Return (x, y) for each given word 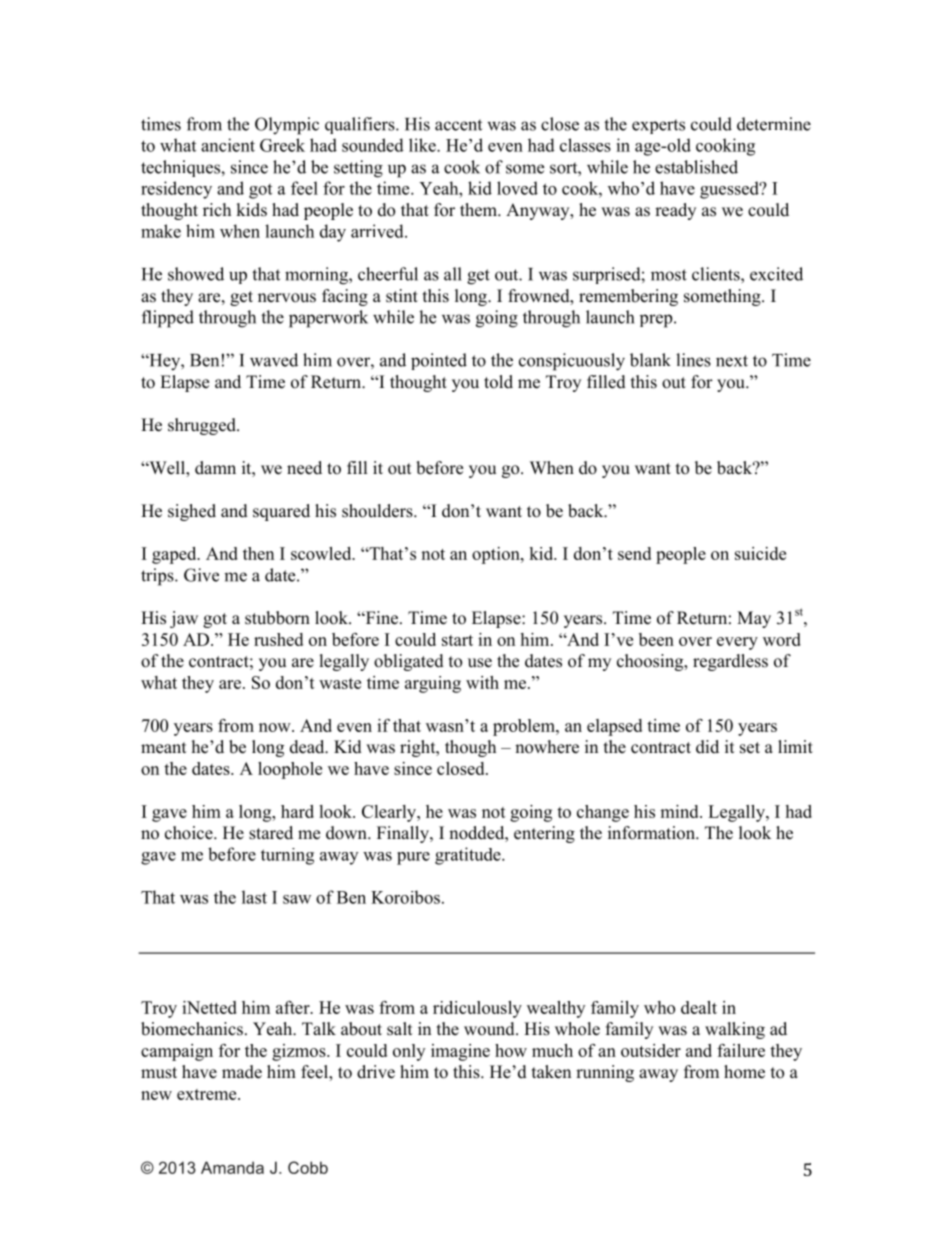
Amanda (232, 1167)
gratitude (469, 856)
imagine (460, 1052)
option (497, 555)
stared (271, 833)
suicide (760, 553)
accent (458, 125)
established (696, 167)
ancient (228, 145)
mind (680, 811)
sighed (192, 512)
